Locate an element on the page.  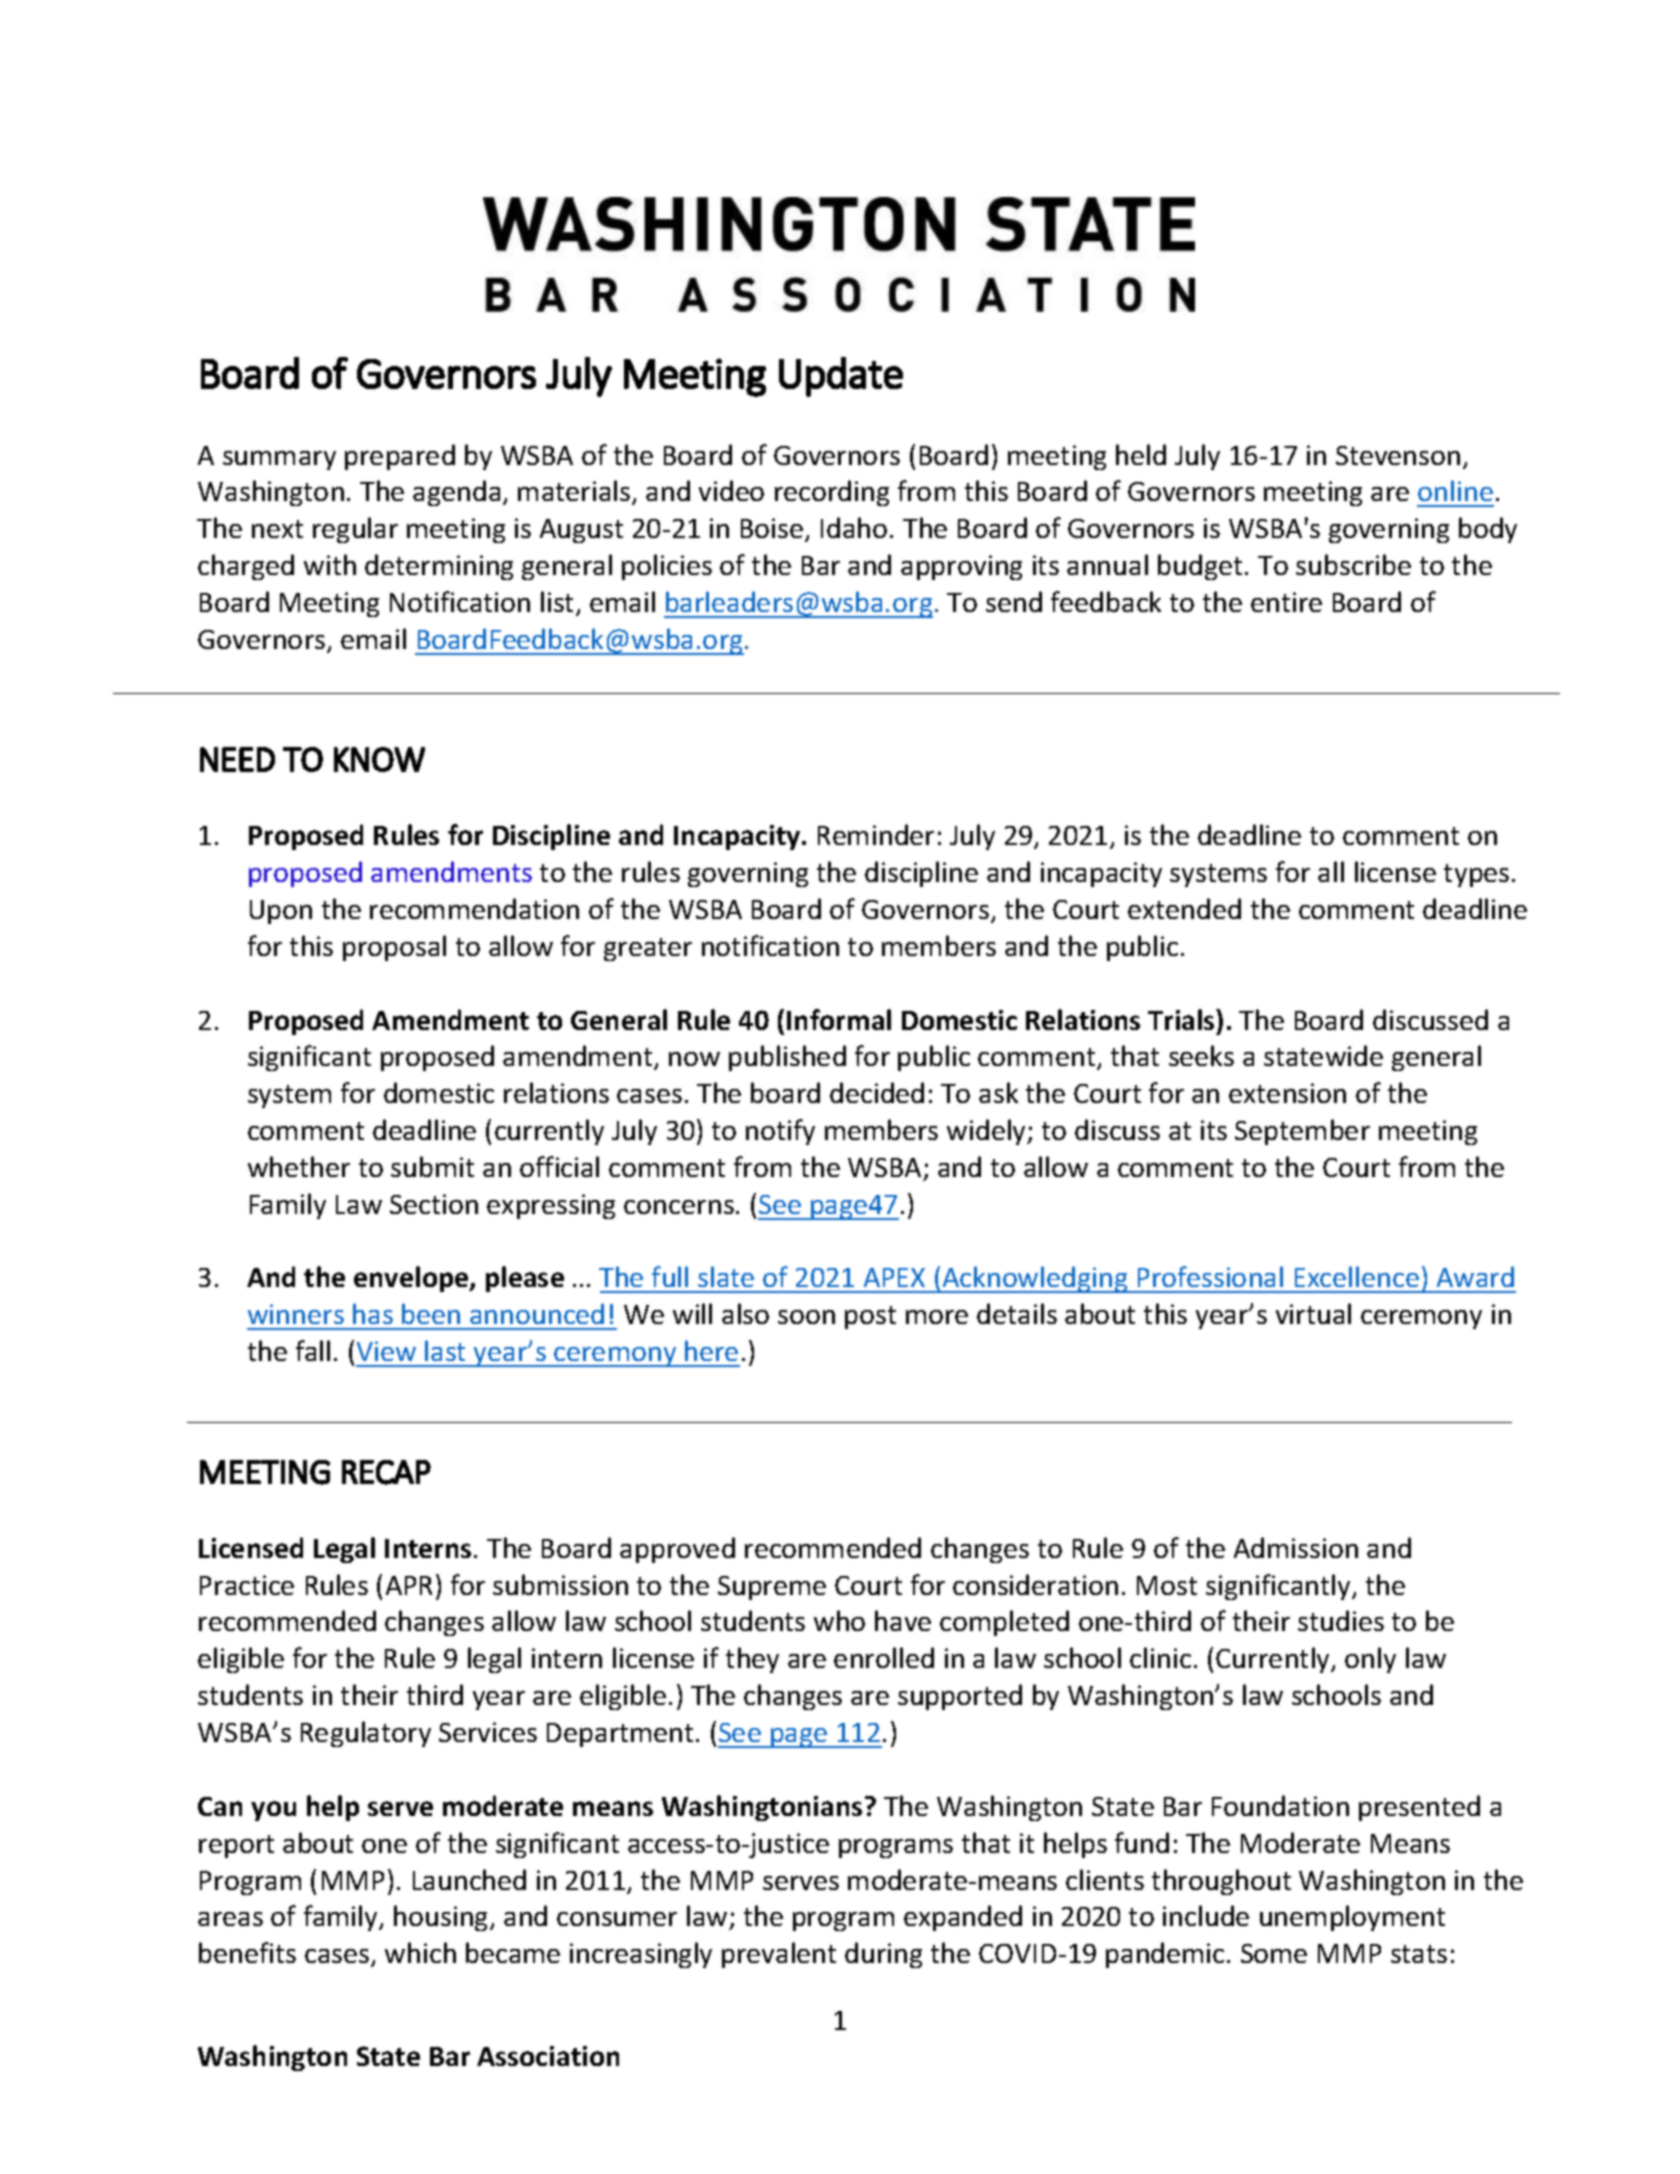
Update is located at coordinates (841, 377).
